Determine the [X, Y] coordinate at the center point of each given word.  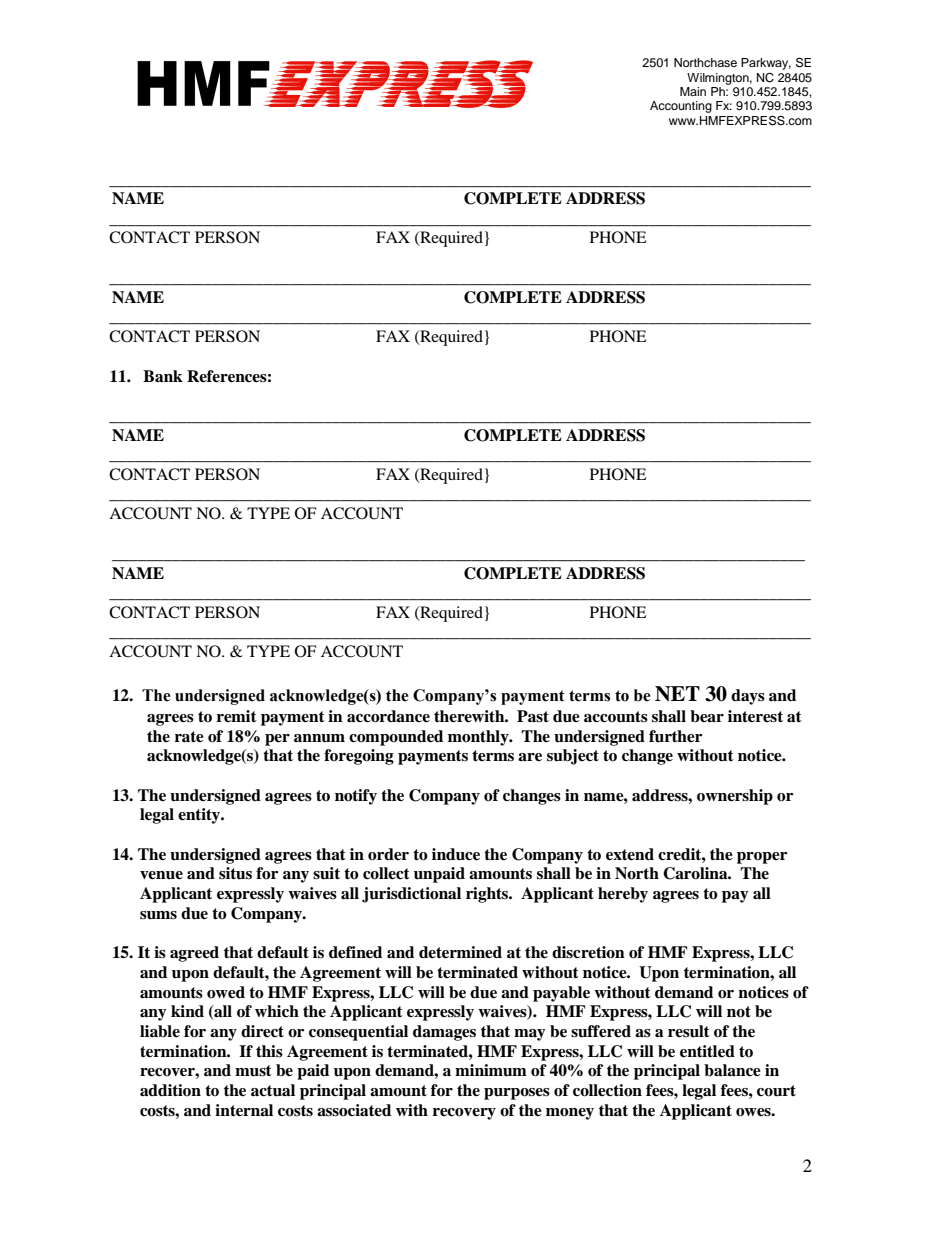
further [675, 736]
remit [237, 716]
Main [693, 91]
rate [189, 736]
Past [533, 716]
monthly [479, 738]
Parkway [766, 64]
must [253, 1071]
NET [677, 694]
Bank [163, 376]
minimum [491, 1070]
